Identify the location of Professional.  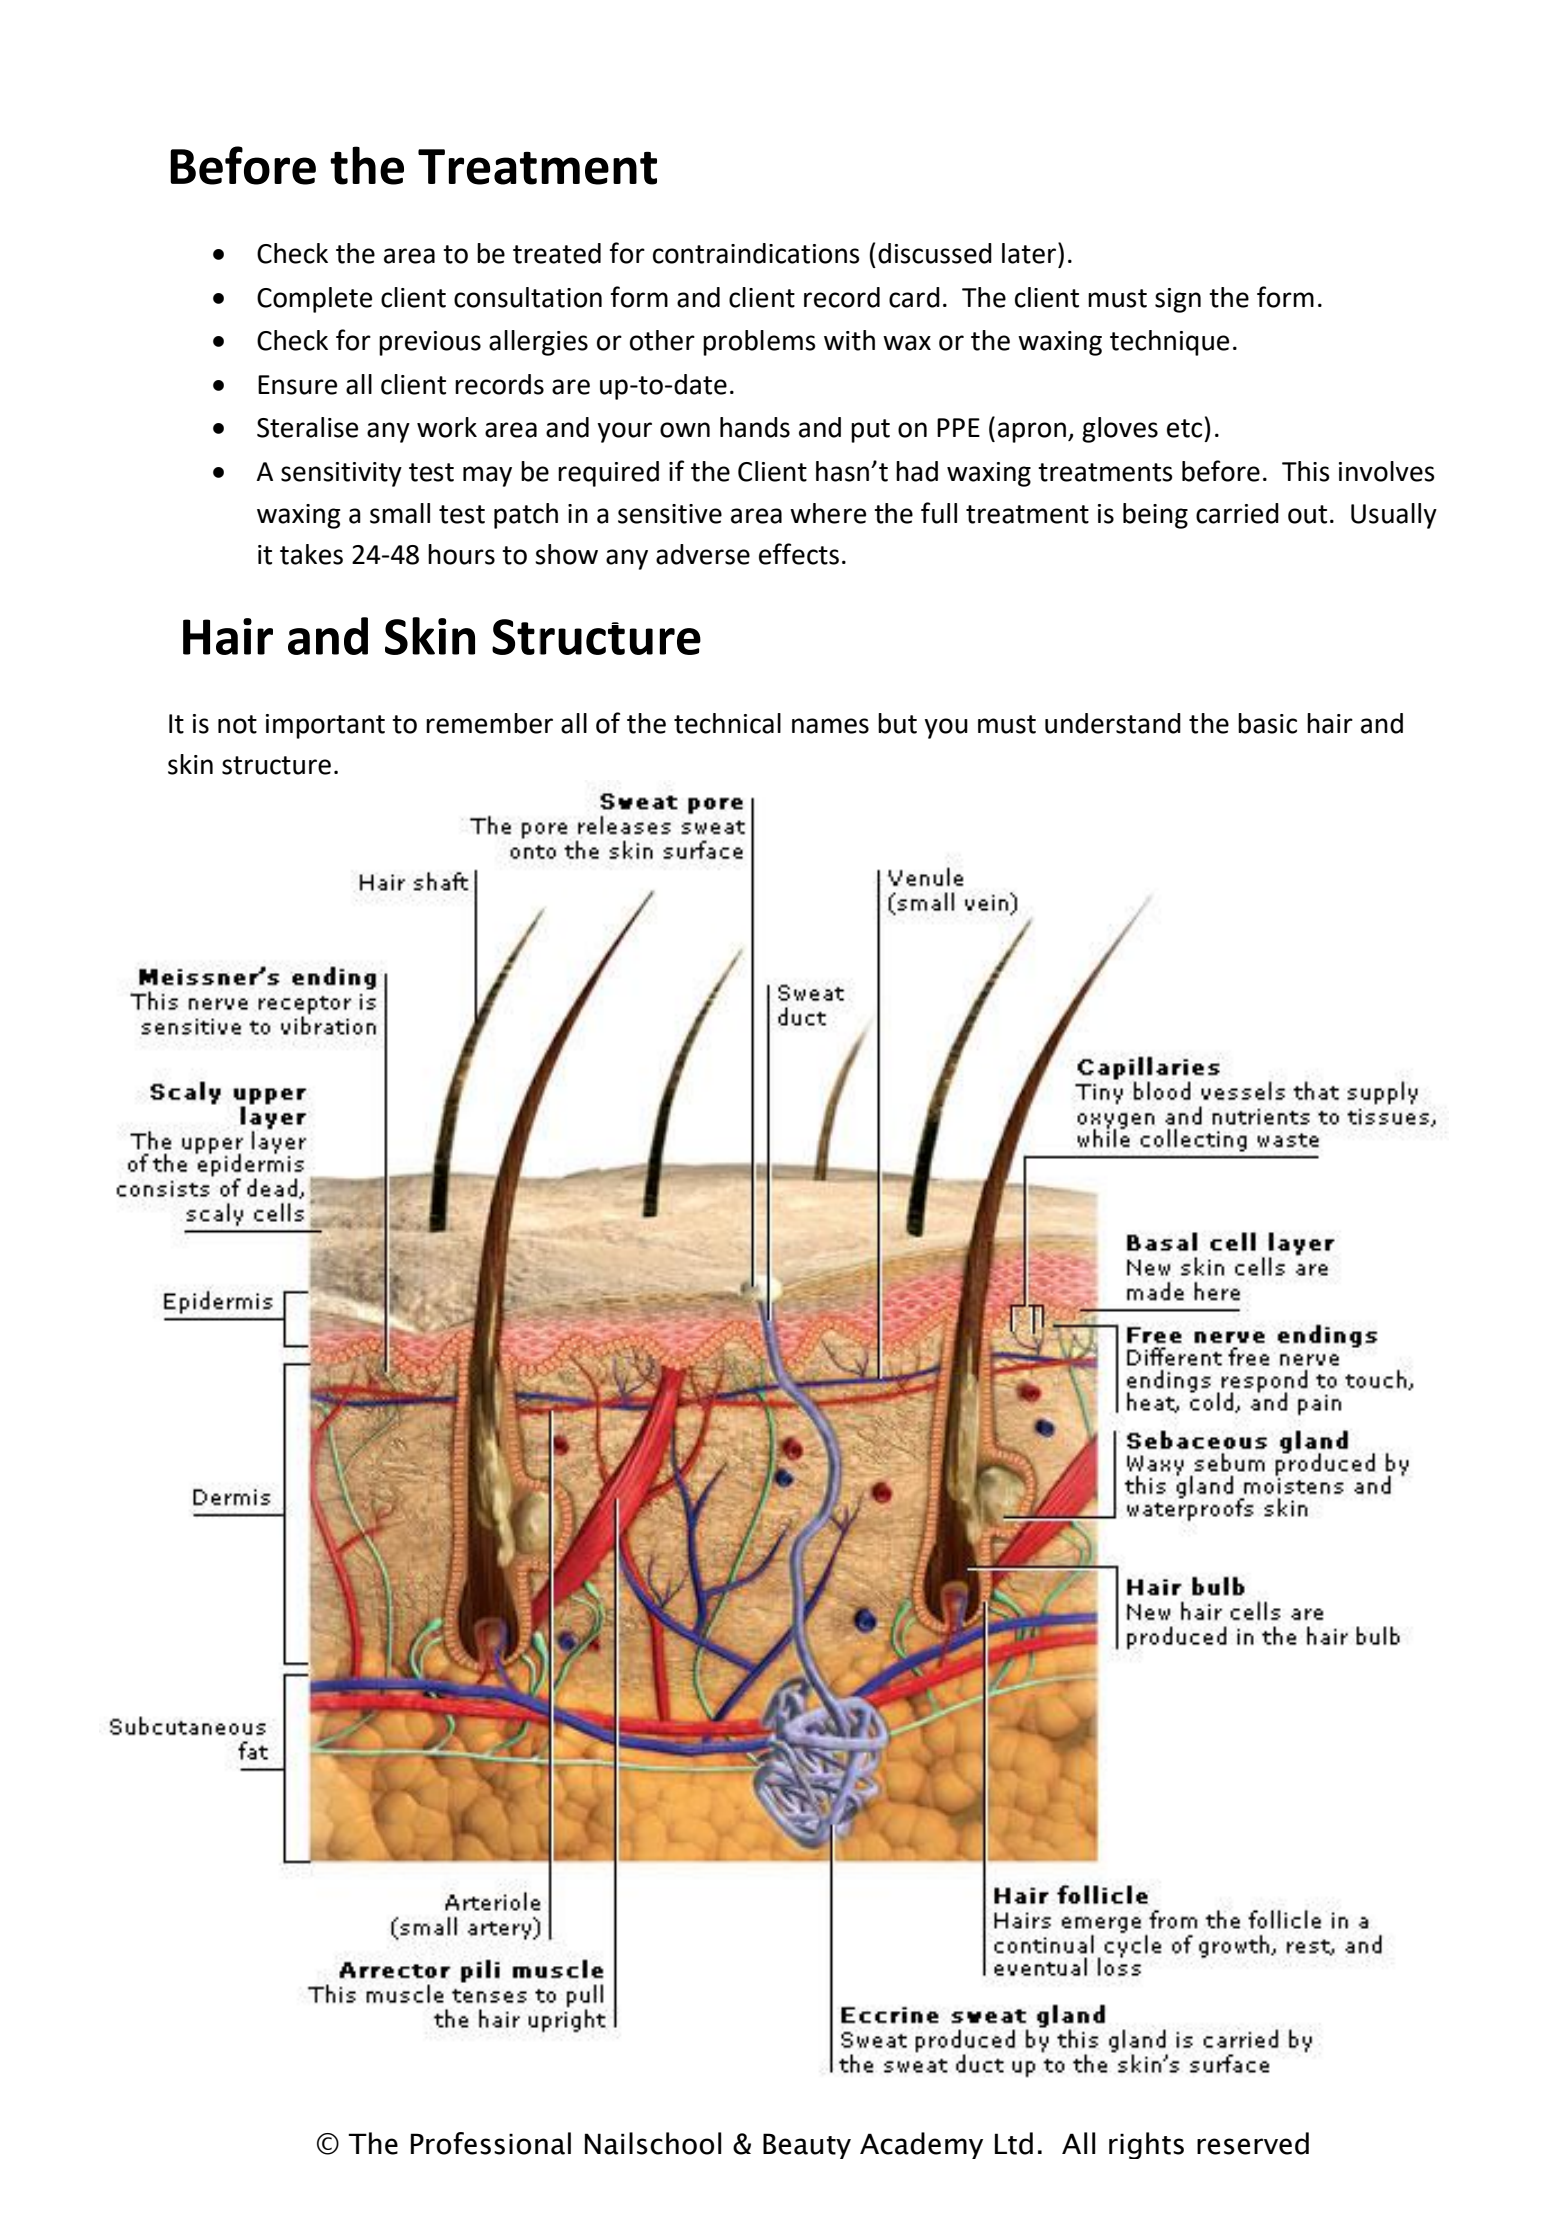
(491, 2143).
